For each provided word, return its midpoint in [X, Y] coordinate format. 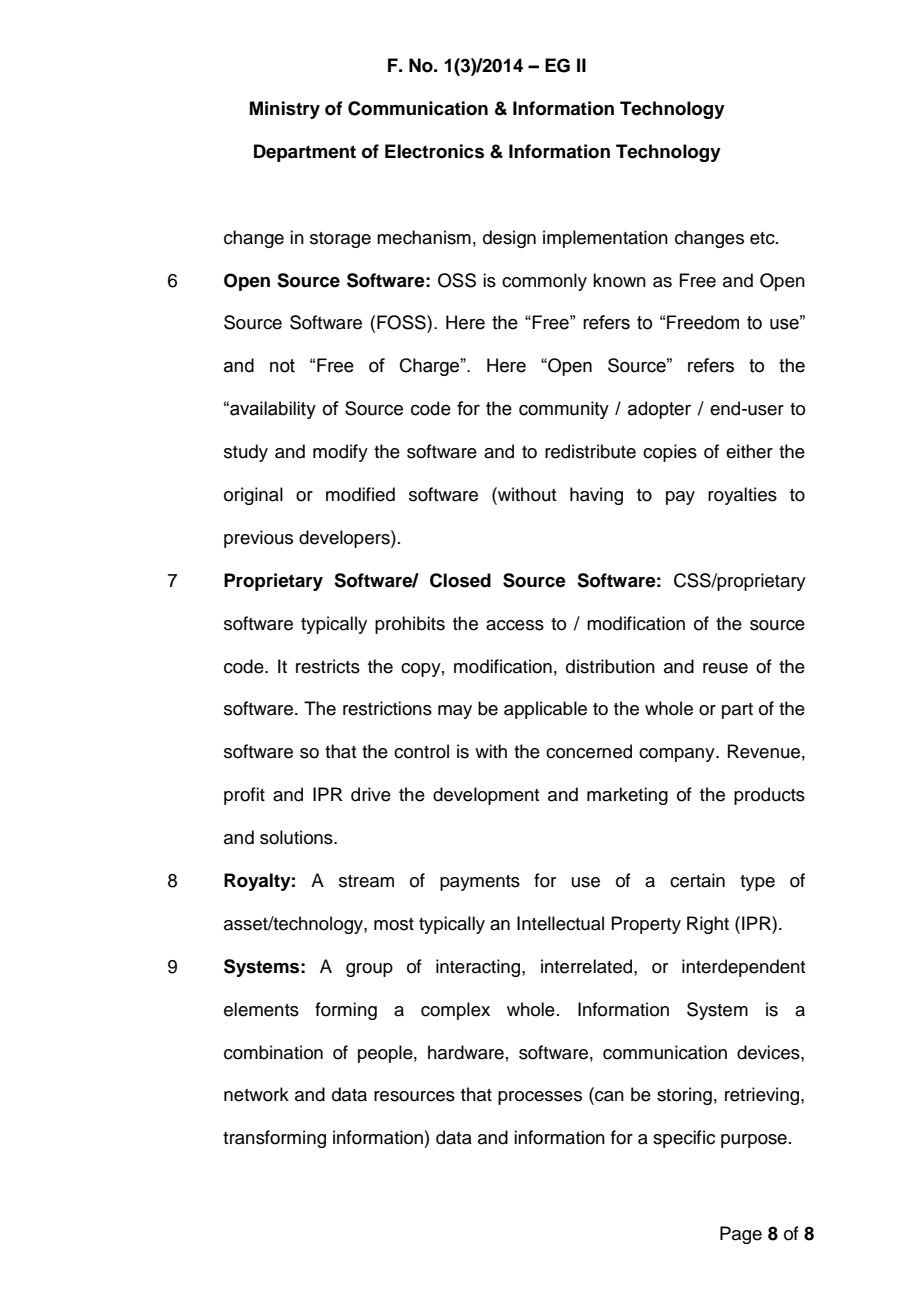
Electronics [434, 151]
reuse [725, 668]
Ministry [285, 110]
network [256, 1094]
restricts [328, 666]
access [515, 625]
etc [763, 238]
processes [540, 1098]
